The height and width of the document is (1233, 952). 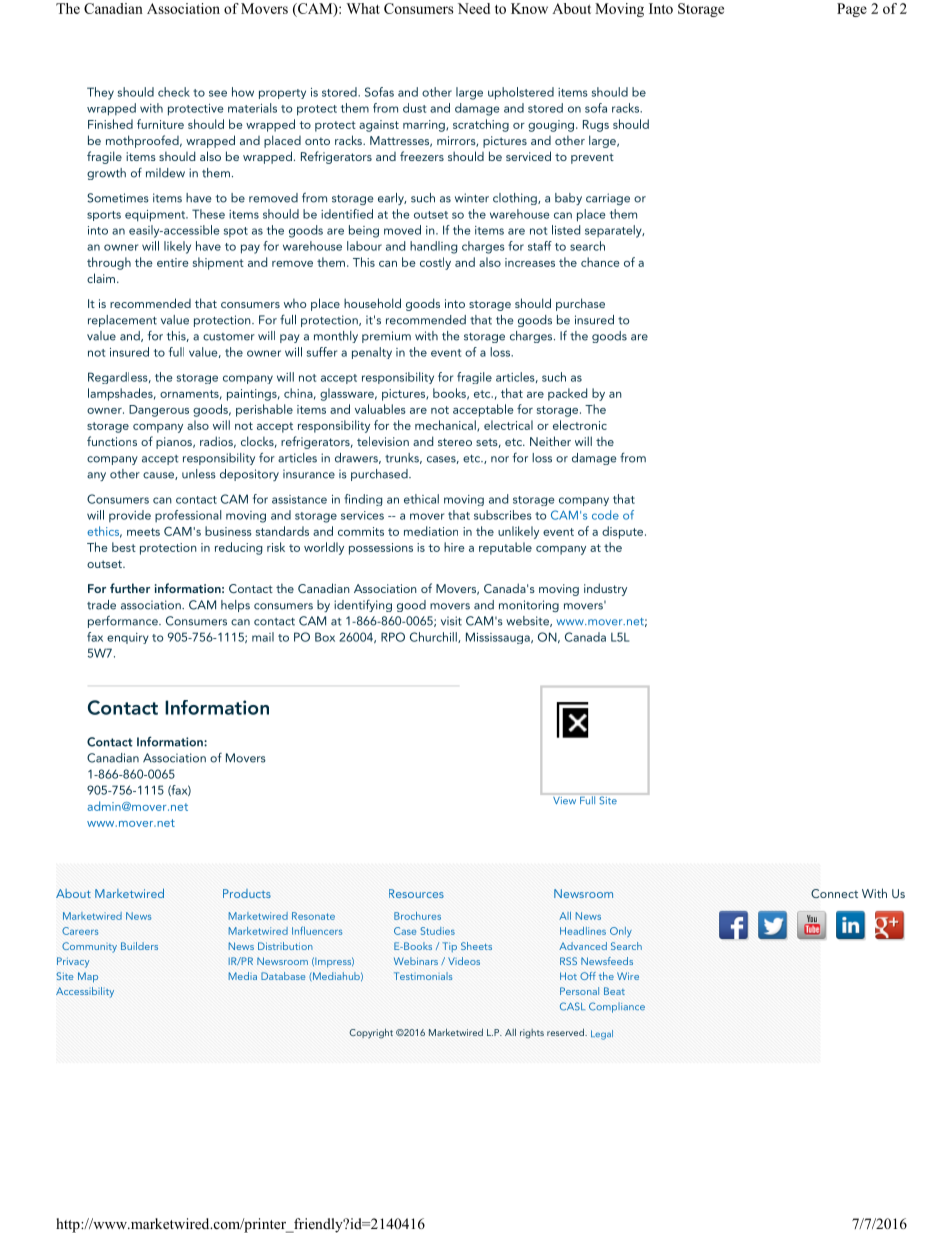 I want to click on Accessibility, so click(x=85, y=992).
